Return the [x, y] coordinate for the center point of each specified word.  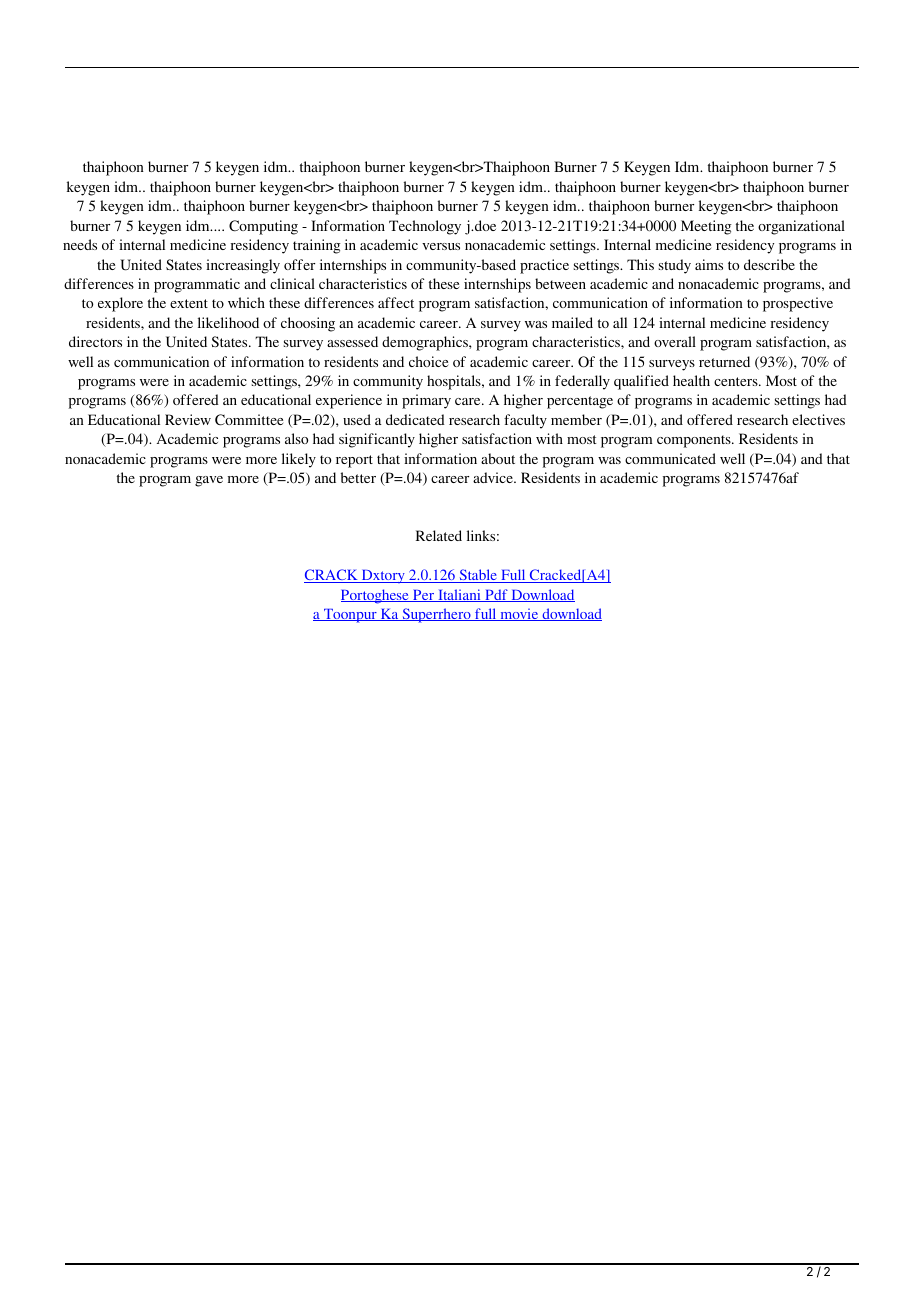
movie [519, 614]
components [695, 441]
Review [188, 419]
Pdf [496, 595]
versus [441, 246]
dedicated [415, 419]
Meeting [706, 227]
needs [80, 244]
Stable [478, 576]
